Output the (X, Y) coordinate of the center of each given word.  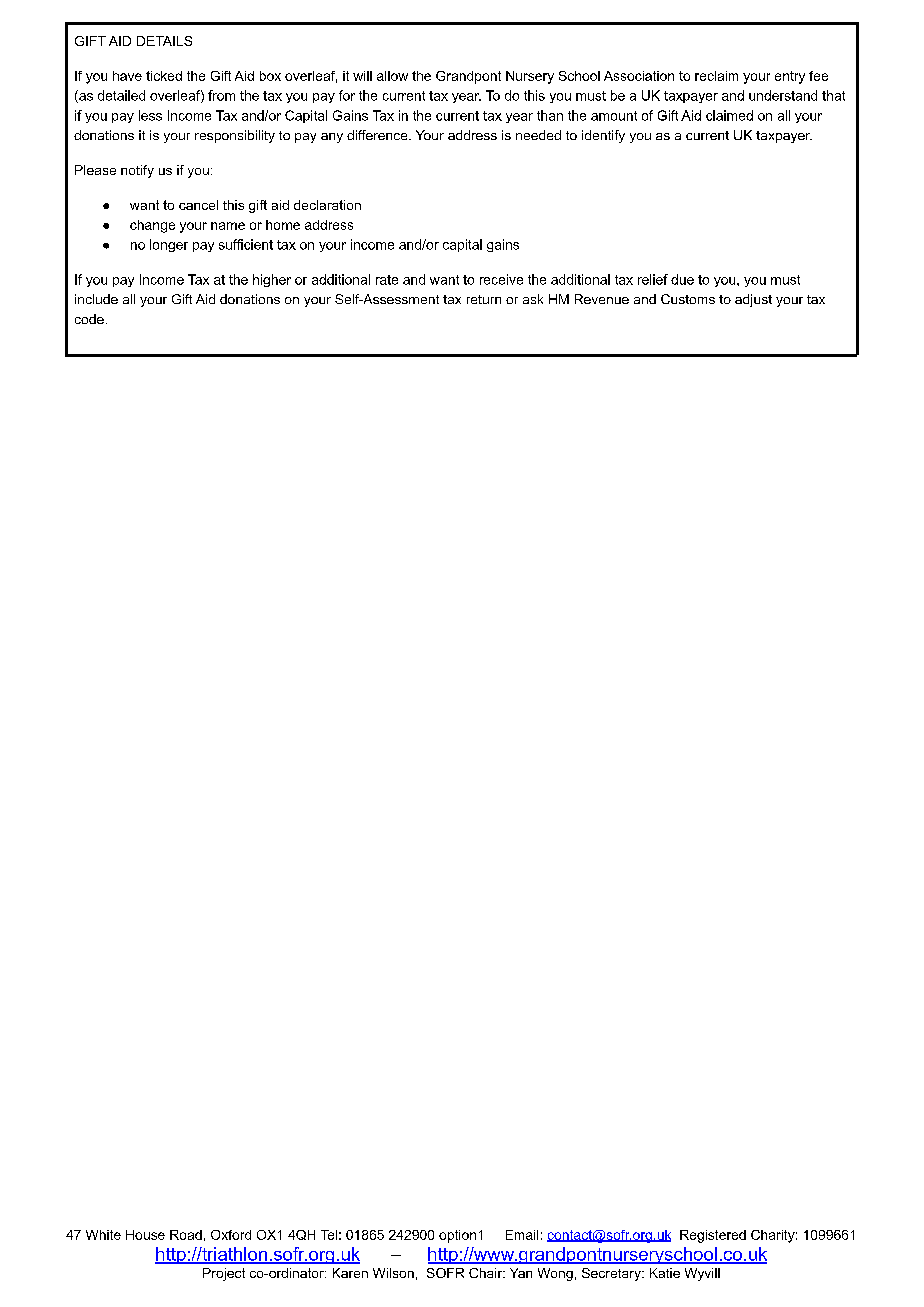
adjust (753, 300)
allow (392, 76)
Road (186, 1235)
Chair (487, 1273)
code (89, 319)
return (484, 299)
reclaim (716, 76)
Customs (688, 299)
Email (522, 1235)
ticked (164, 76)
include (96, 299)
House (145, 1235)
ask (533, 299)
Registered (713, 1236)
